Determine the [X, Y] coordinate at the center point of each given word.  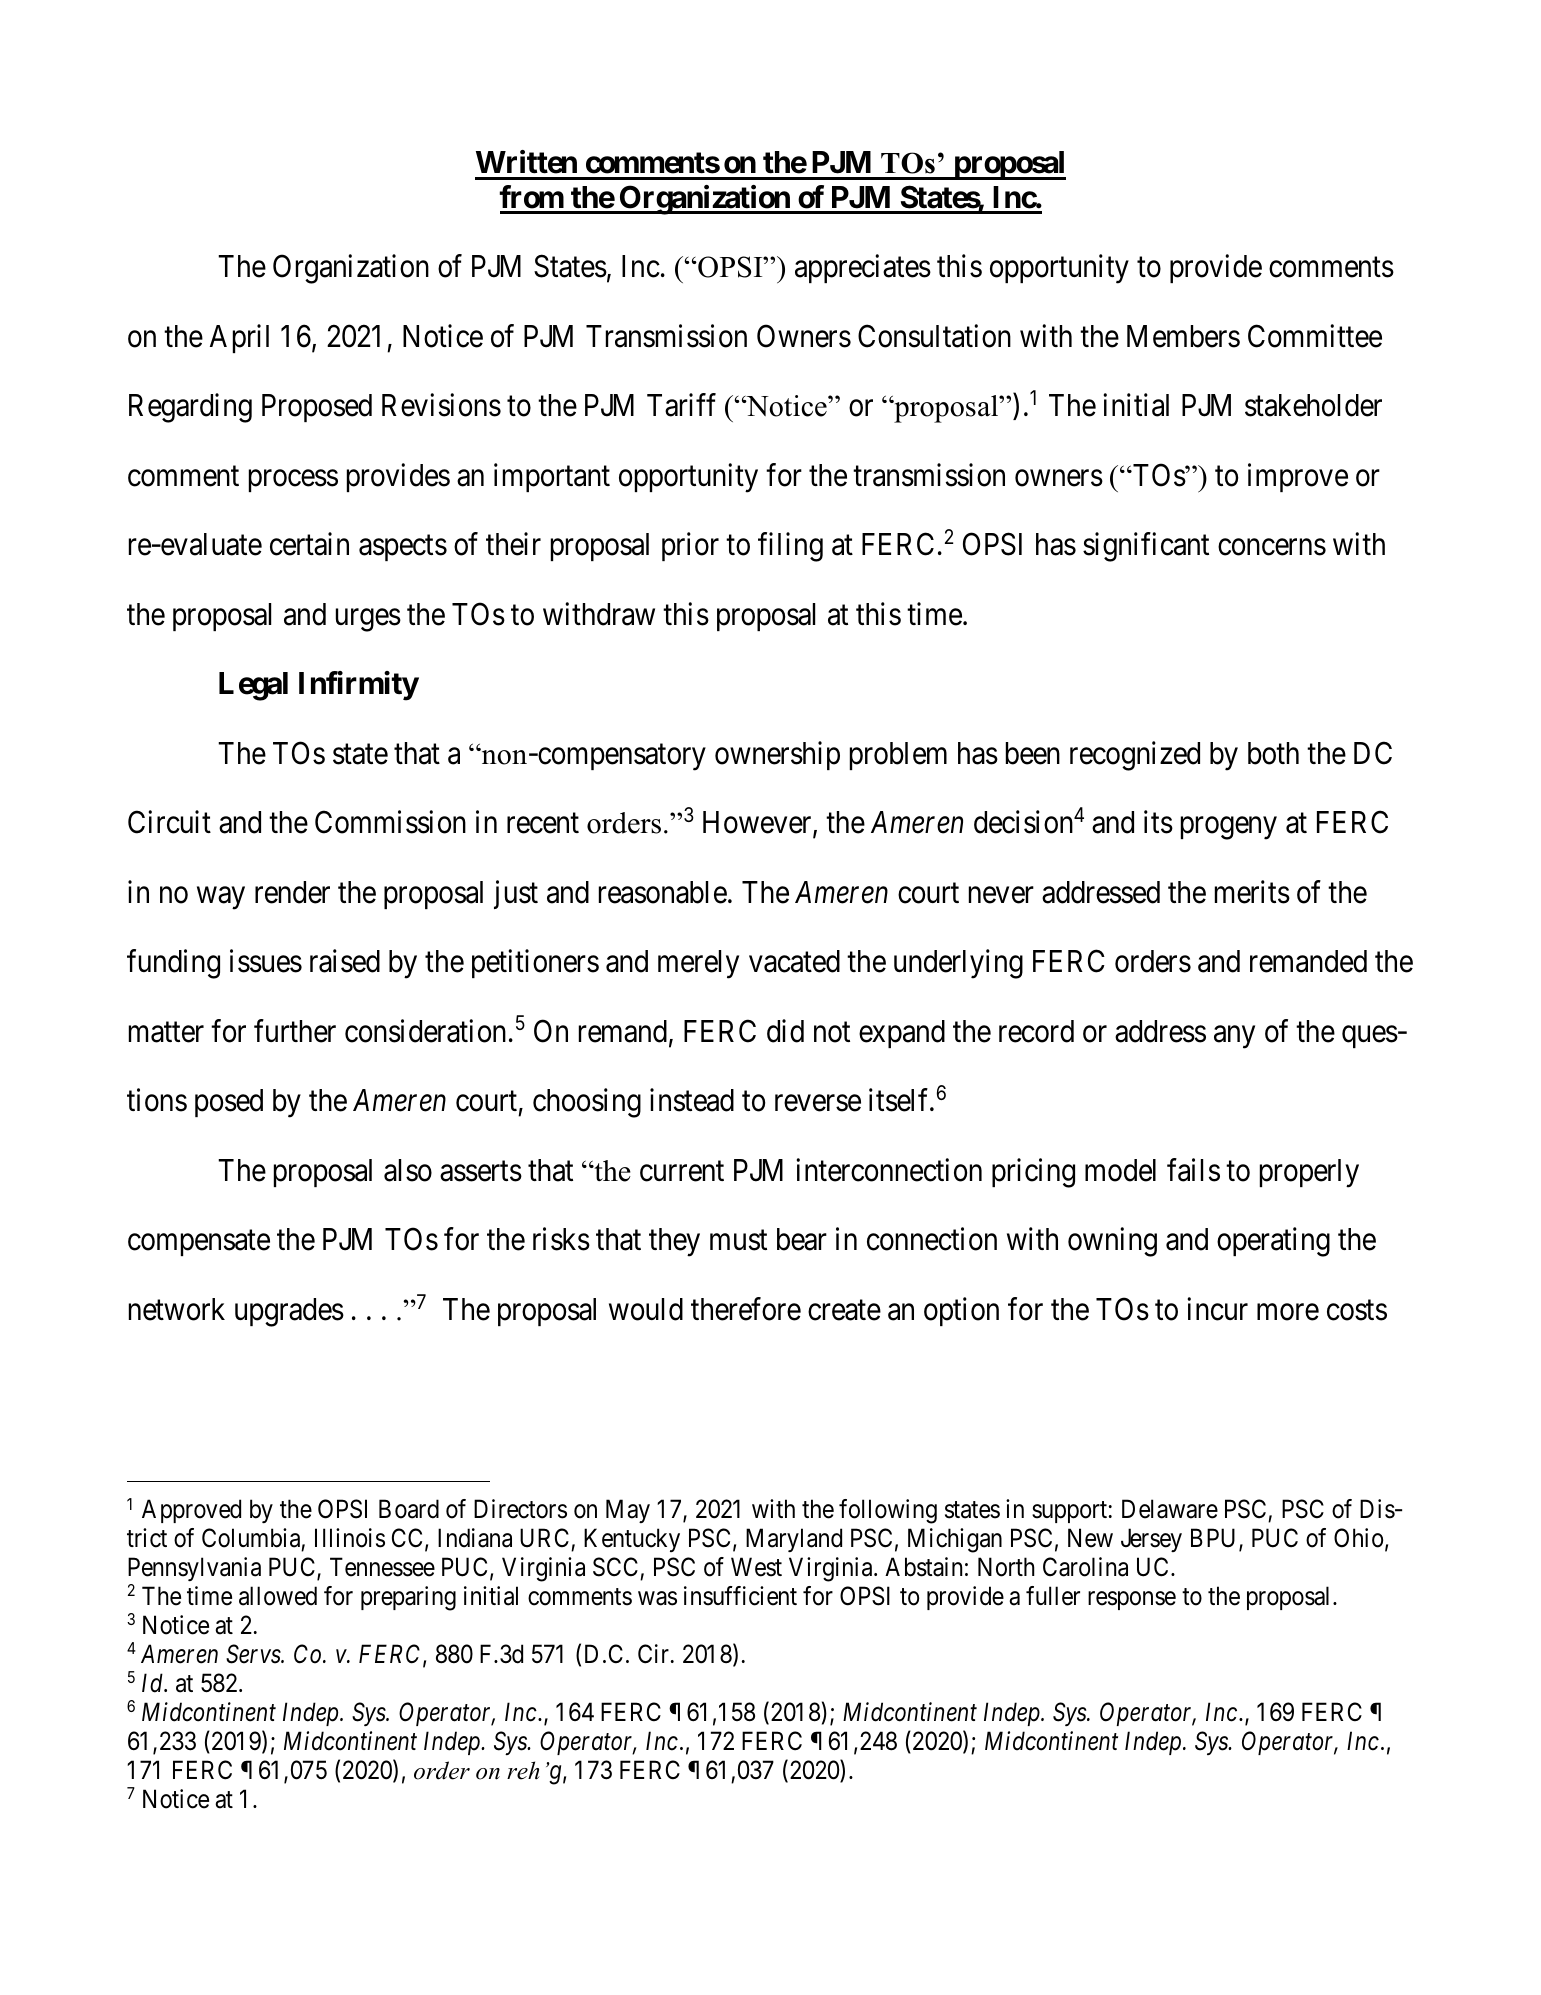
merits [1252, 892]
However [758, 824]
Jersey [1151, 1540]
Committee [1315, 336]
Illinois [350, 1538]
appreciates [863, 268]
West [756, 1567]
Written [526, 162]
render [292, 892]
